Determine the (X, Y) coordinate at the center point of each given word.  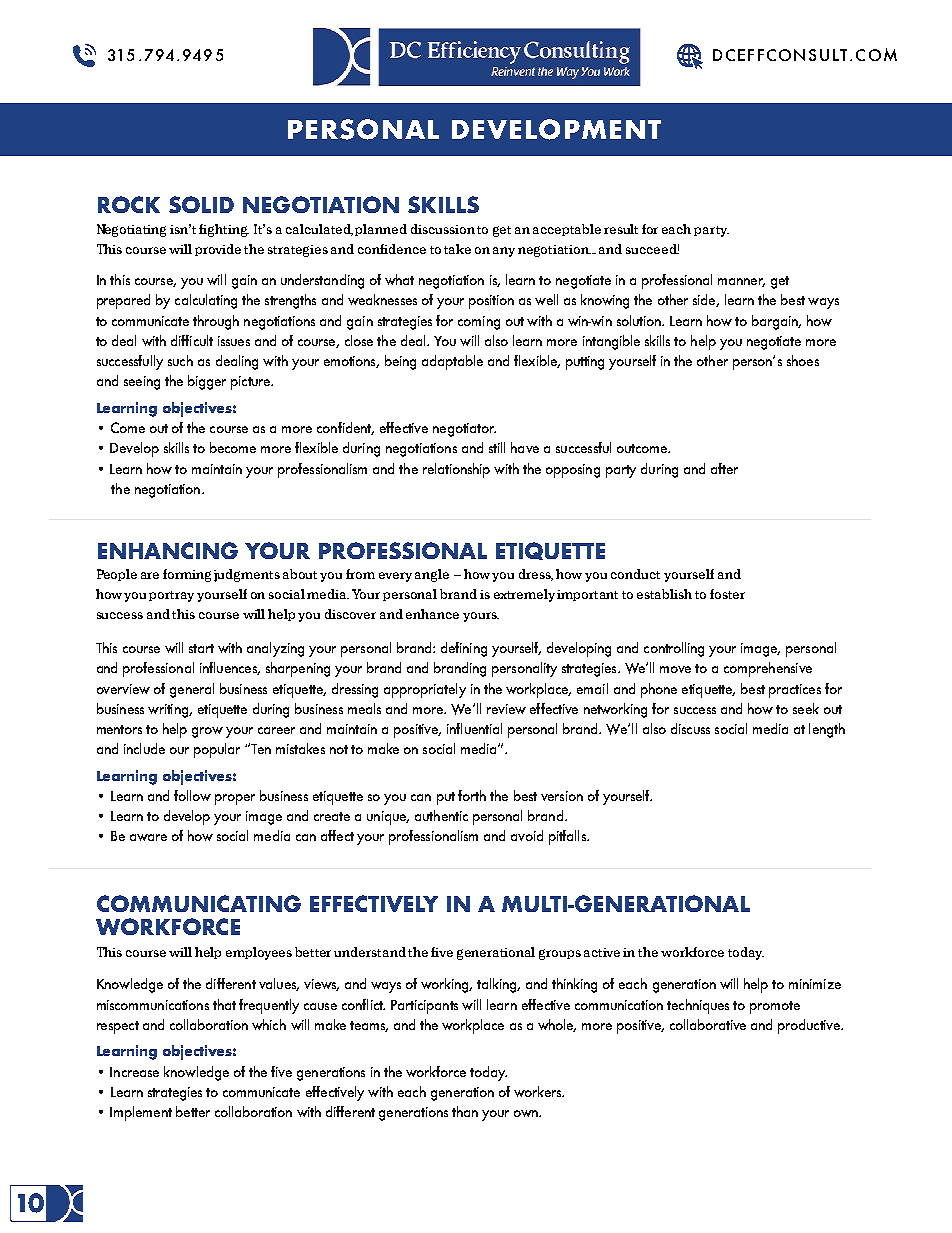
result (621, 229)
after (724, 468)
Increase (134, 1072)
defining (464, 649)
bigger (207, 382)
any (504, 252)
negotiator (464, 430)
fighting (224, 230)
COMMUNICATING (199, 903)
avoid (527, 835)
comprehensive (768, 669)
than (465, 1111)
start (201, 648)
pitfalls (568, 837)
